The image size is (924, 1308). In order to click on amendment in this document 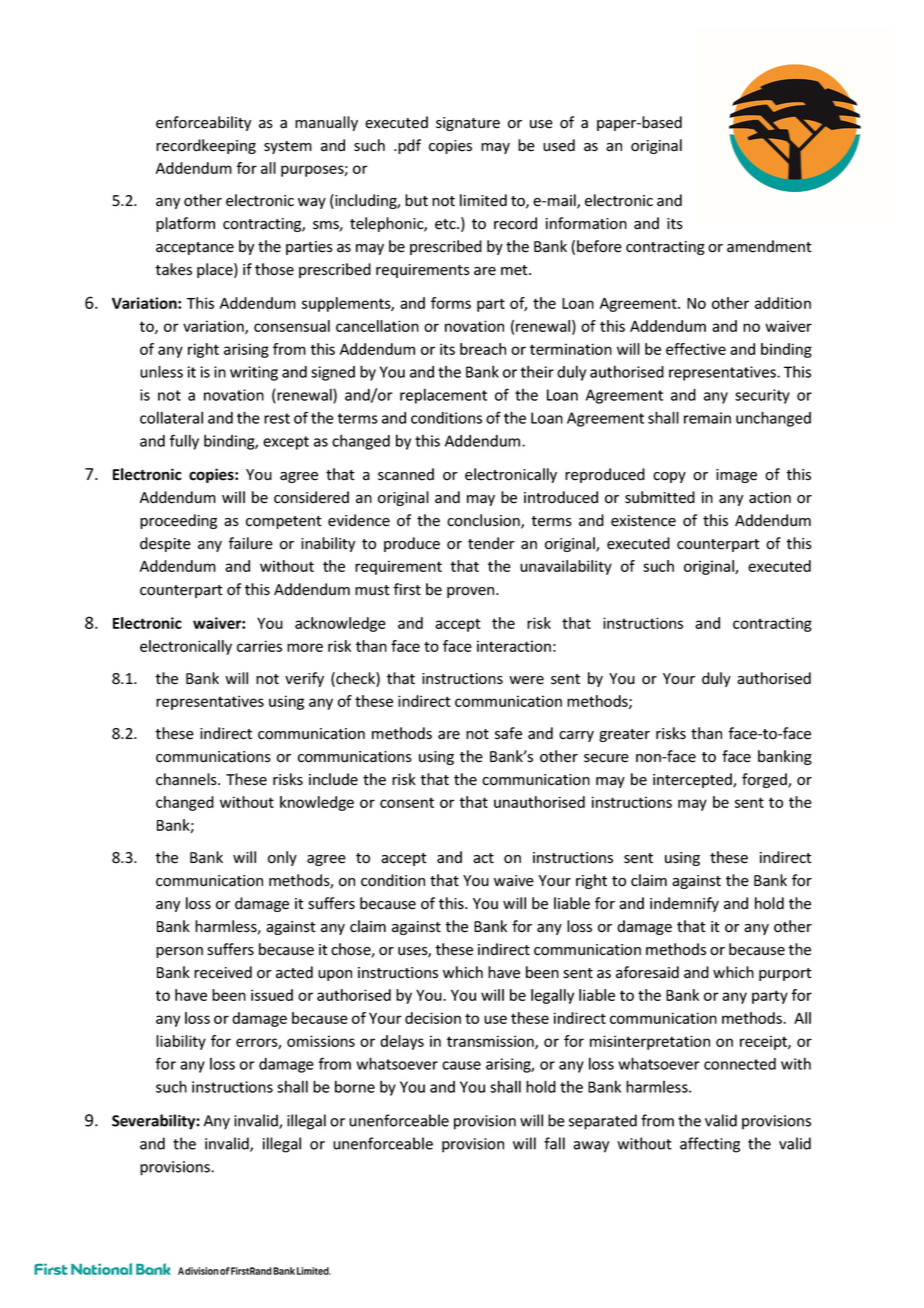, I will do `click(769, 246)`.
